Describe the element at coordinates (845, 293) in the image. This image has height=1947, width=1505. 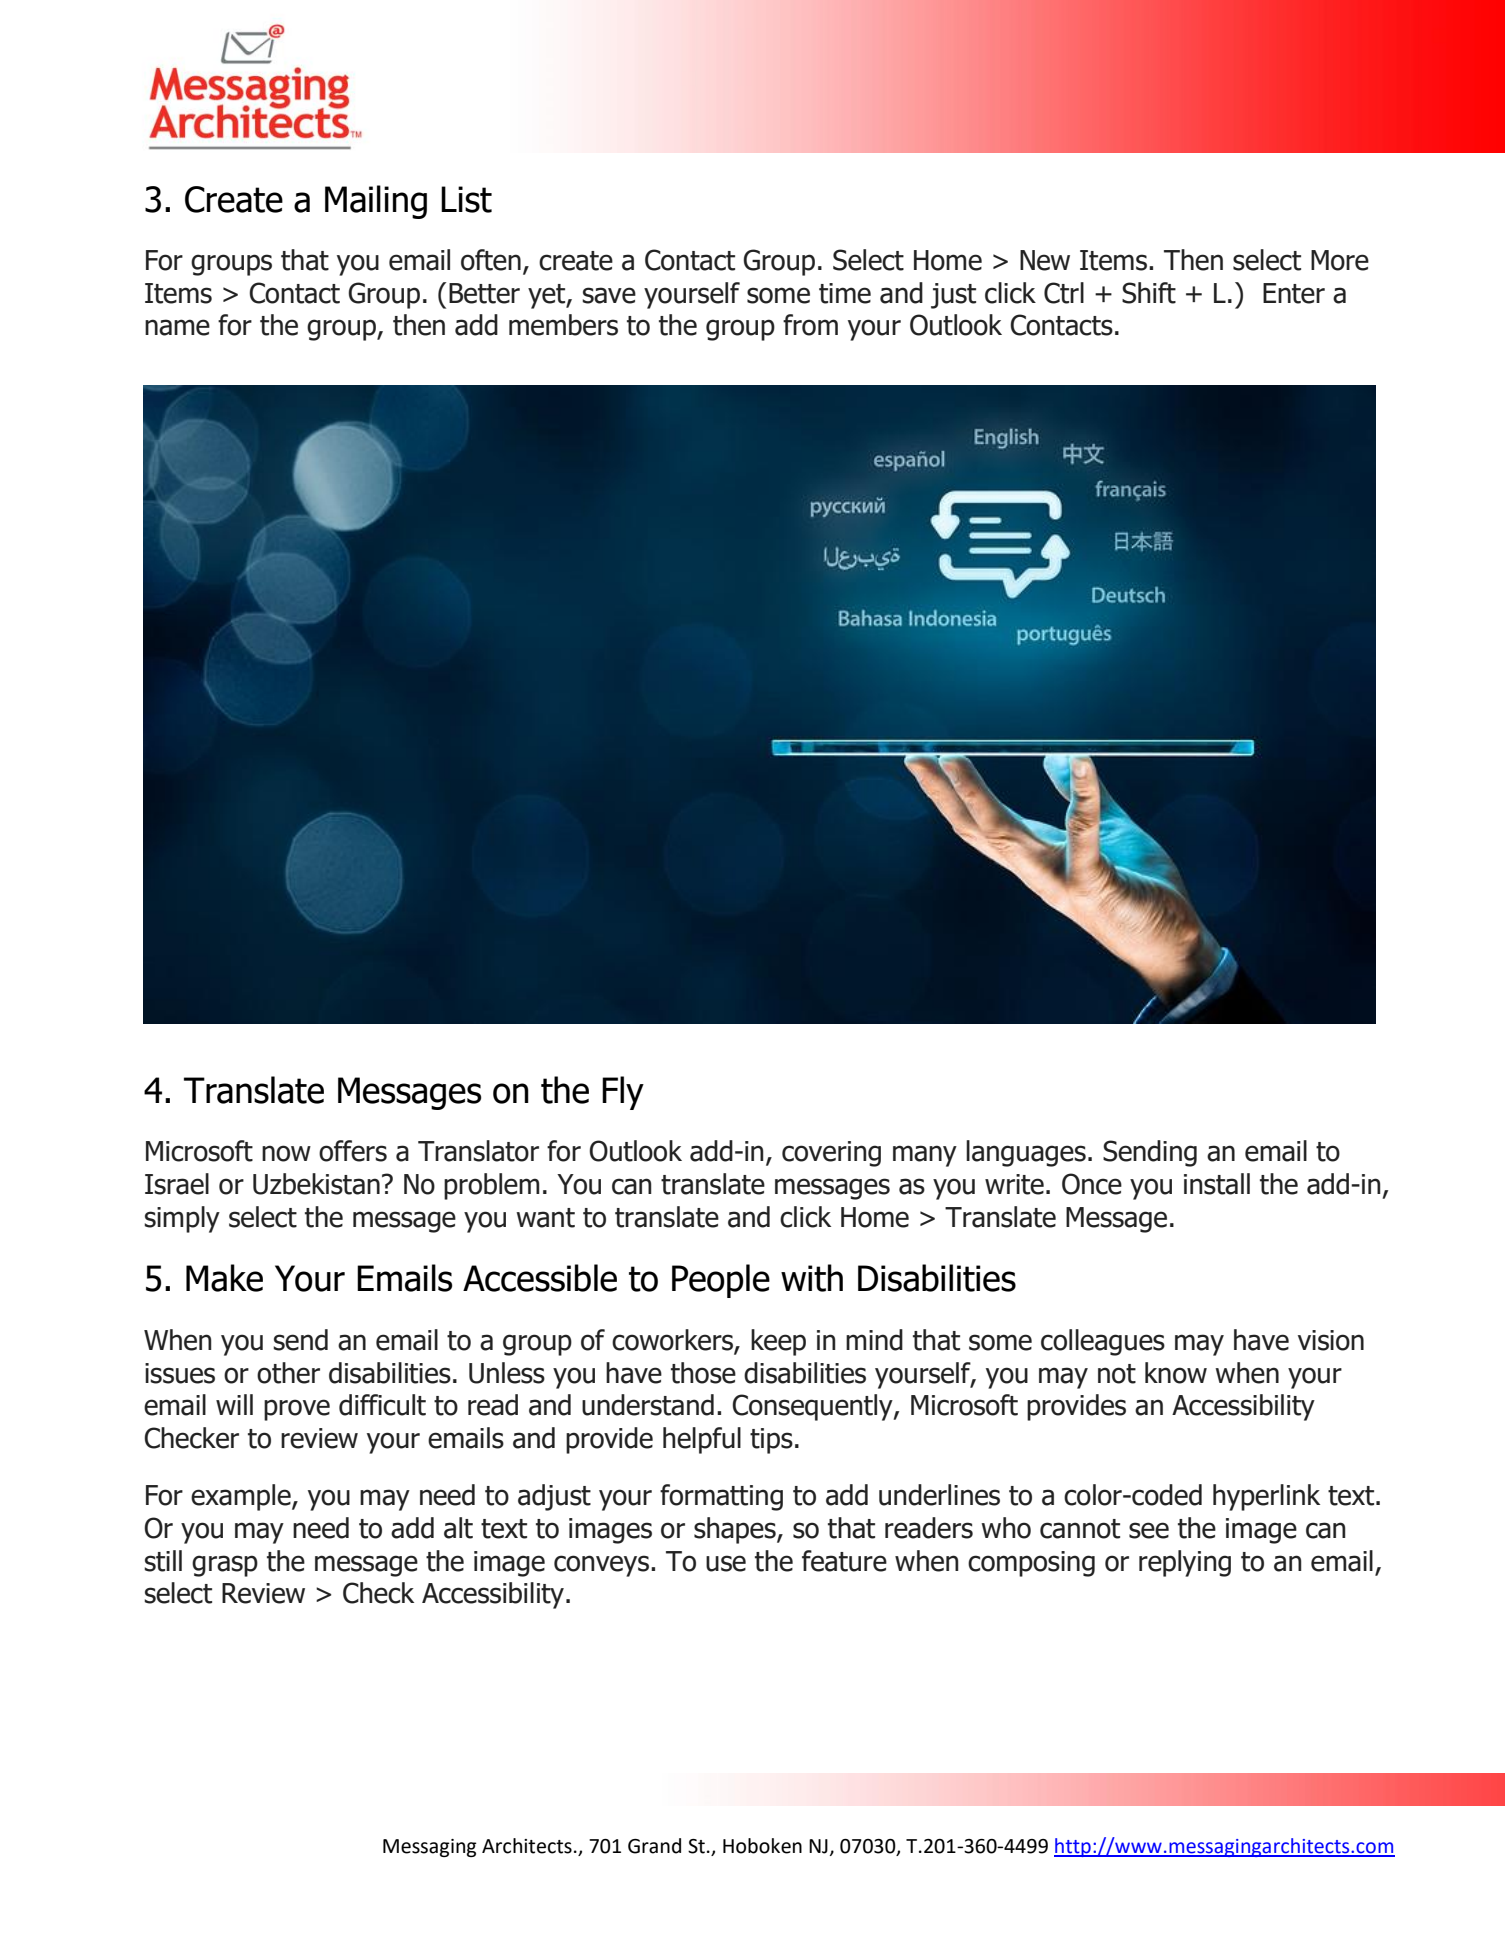
I see `time` at that location.
